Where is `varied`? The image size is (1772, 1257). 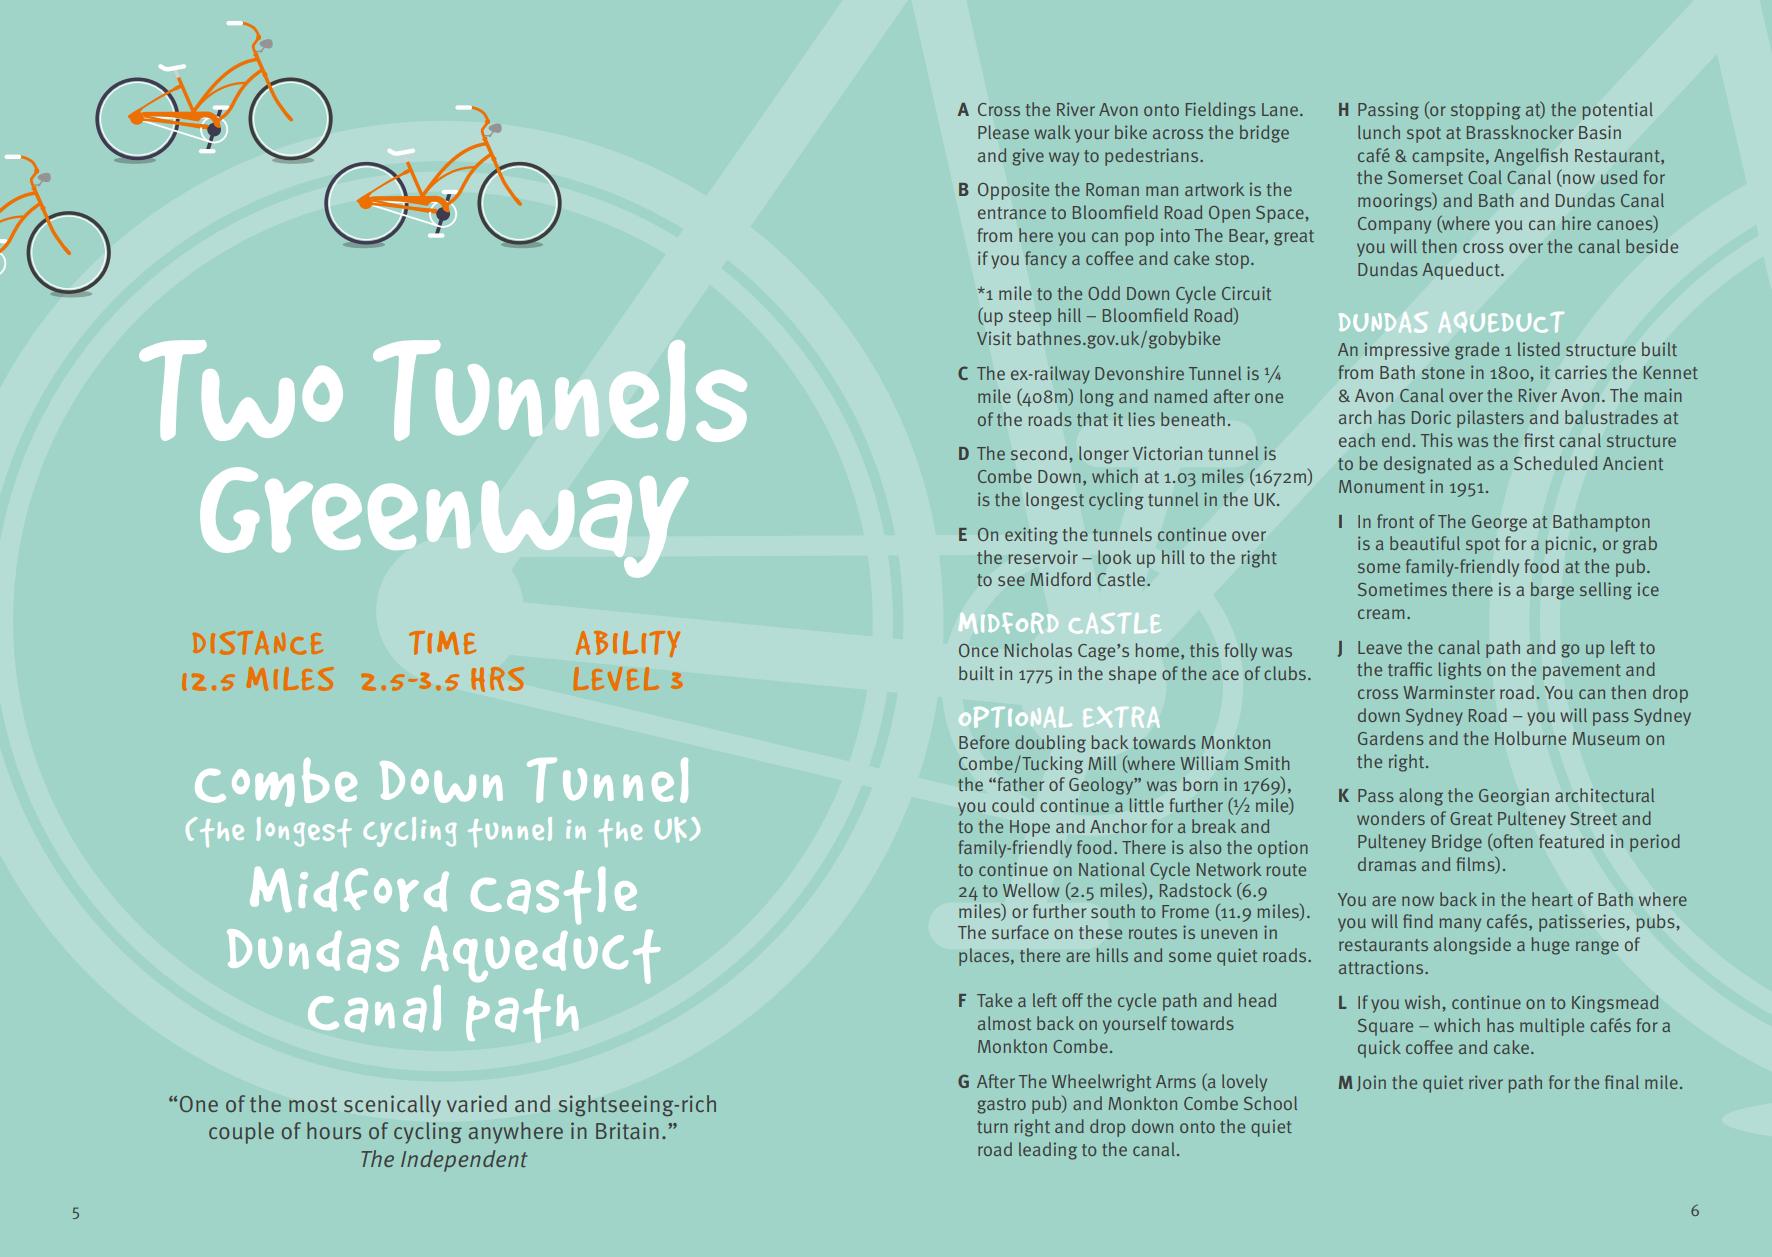 varied is located at coordinates (477, 1103).
